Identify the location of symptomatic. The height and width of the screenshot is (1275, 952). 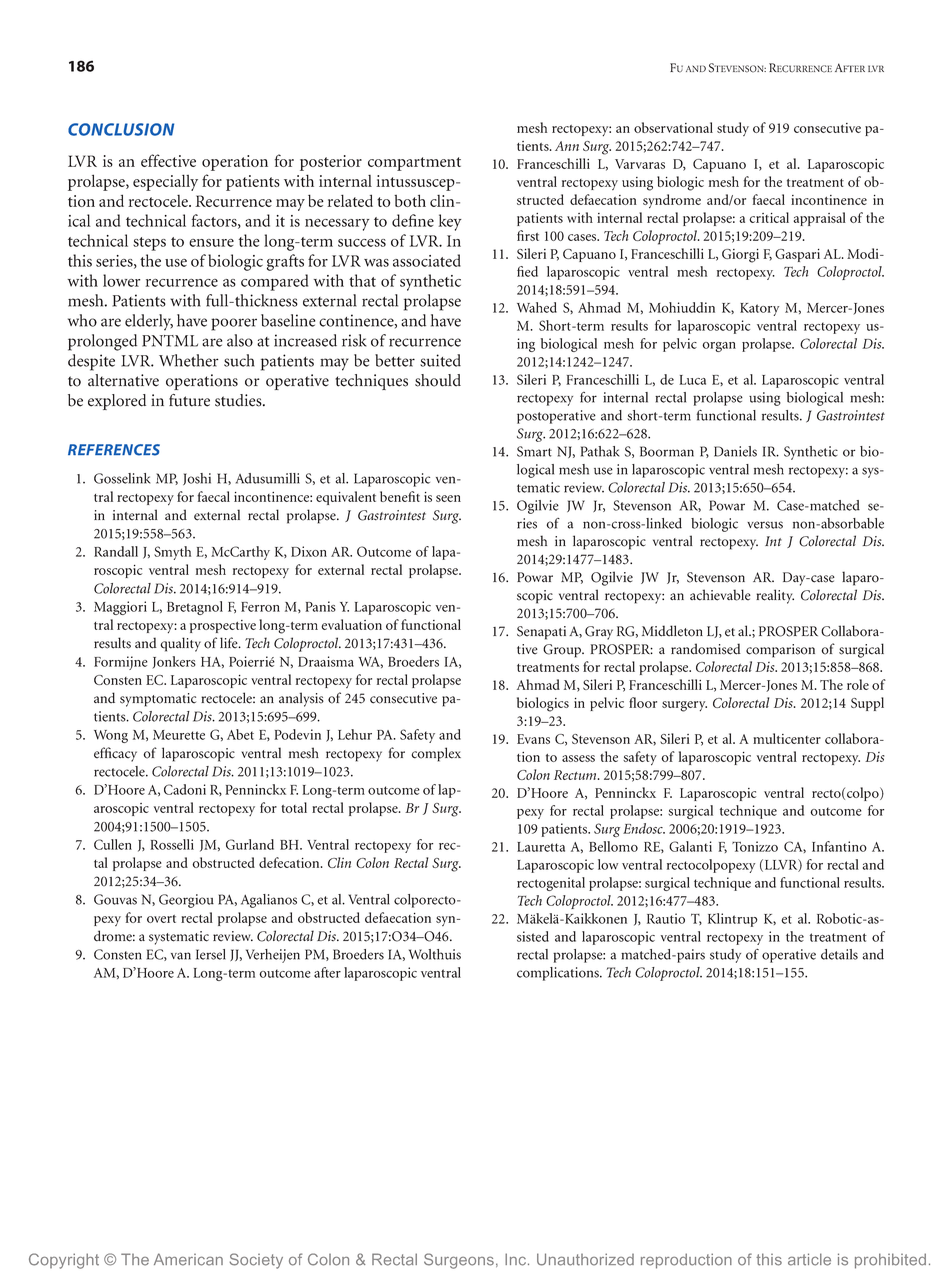
(158, 700).
